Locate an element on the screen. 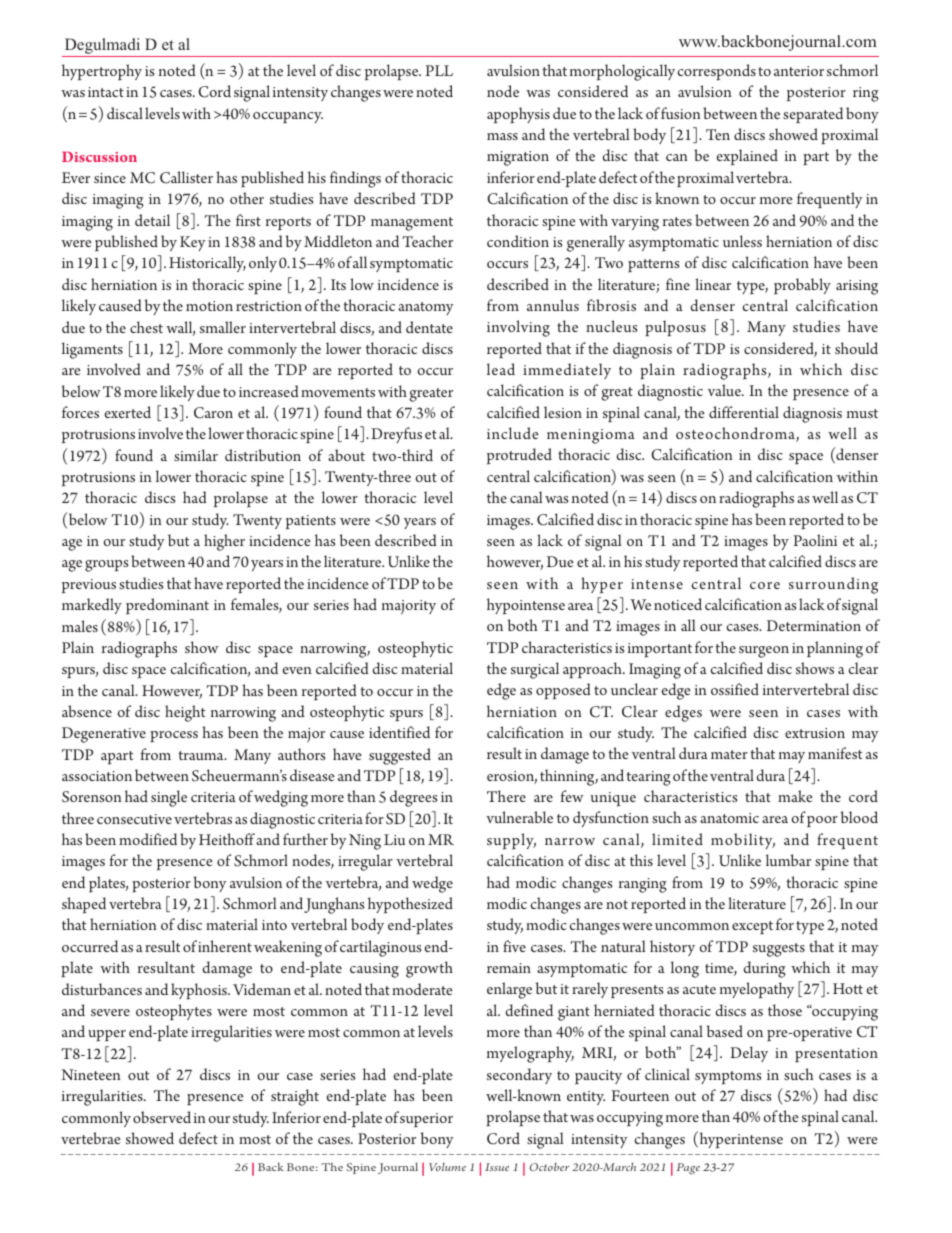 This screenshot has height=1233, width=952. surgical is located at coordinates (535, 670).
